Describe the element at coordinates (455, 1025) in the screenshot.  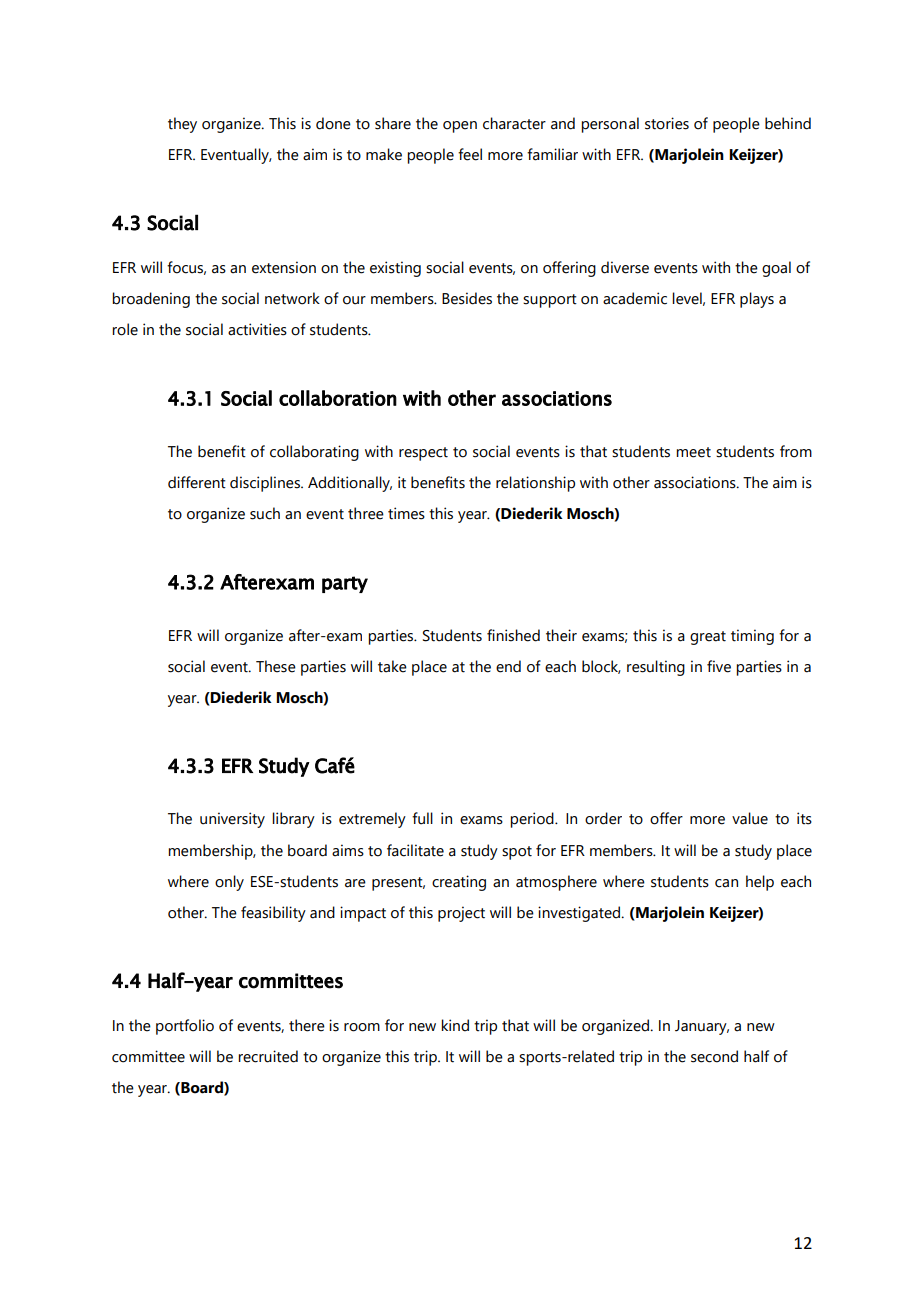
I see `kind` at that location.
